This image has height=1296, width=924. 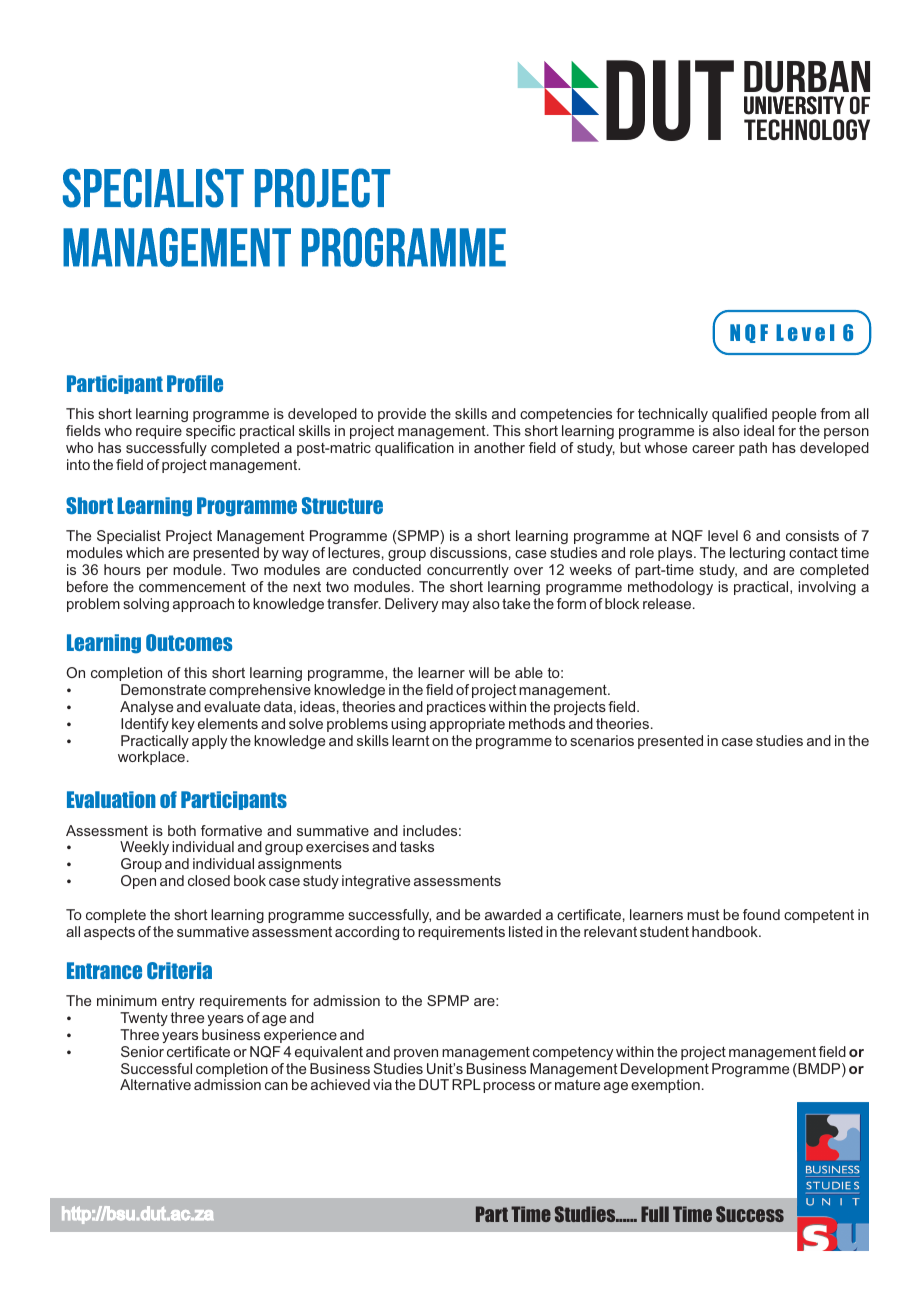 I want to click on Profile, so click(x=195, y=383).
